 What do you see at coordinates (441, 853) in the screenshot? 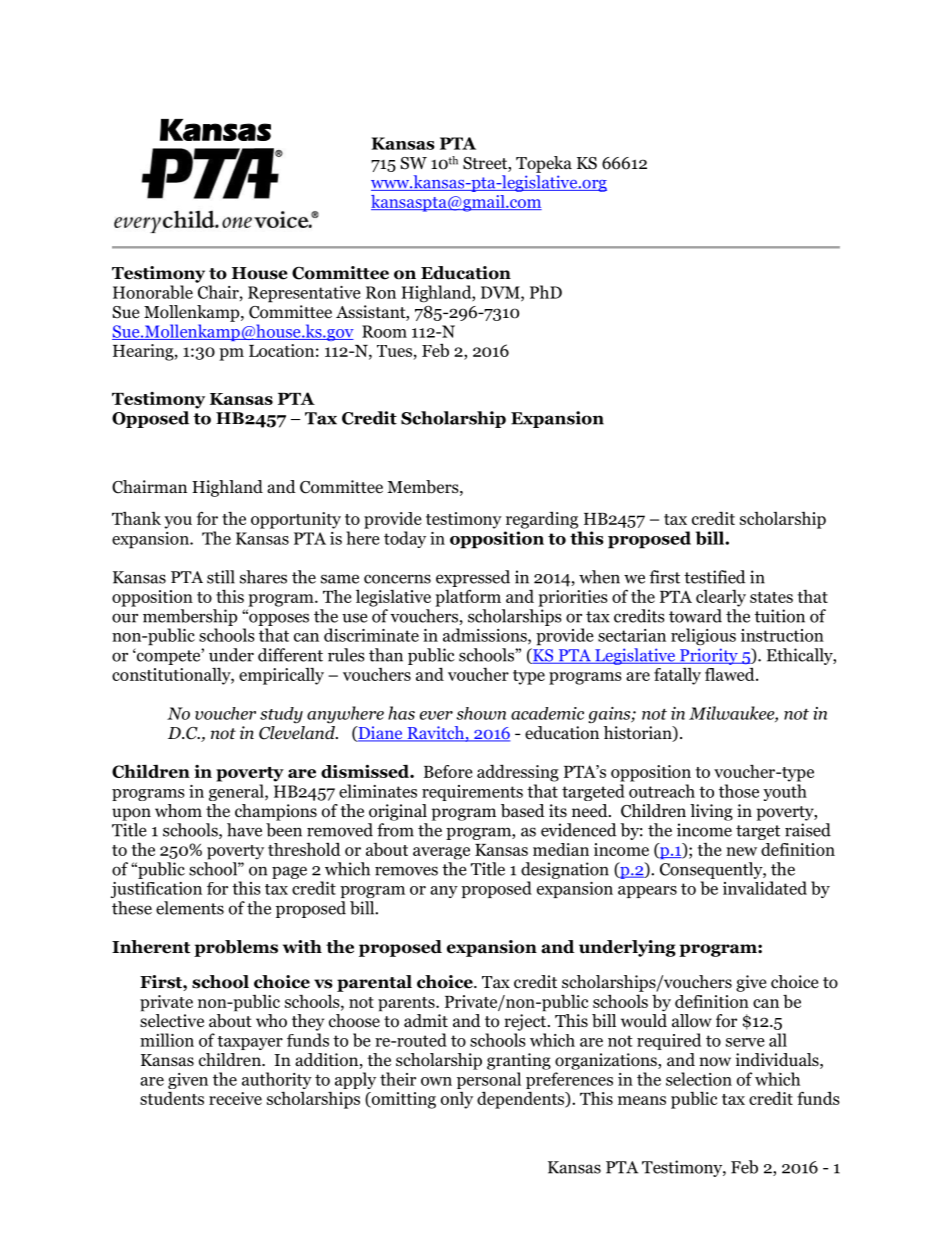
I see `average` at bounding box center [441, 853].
